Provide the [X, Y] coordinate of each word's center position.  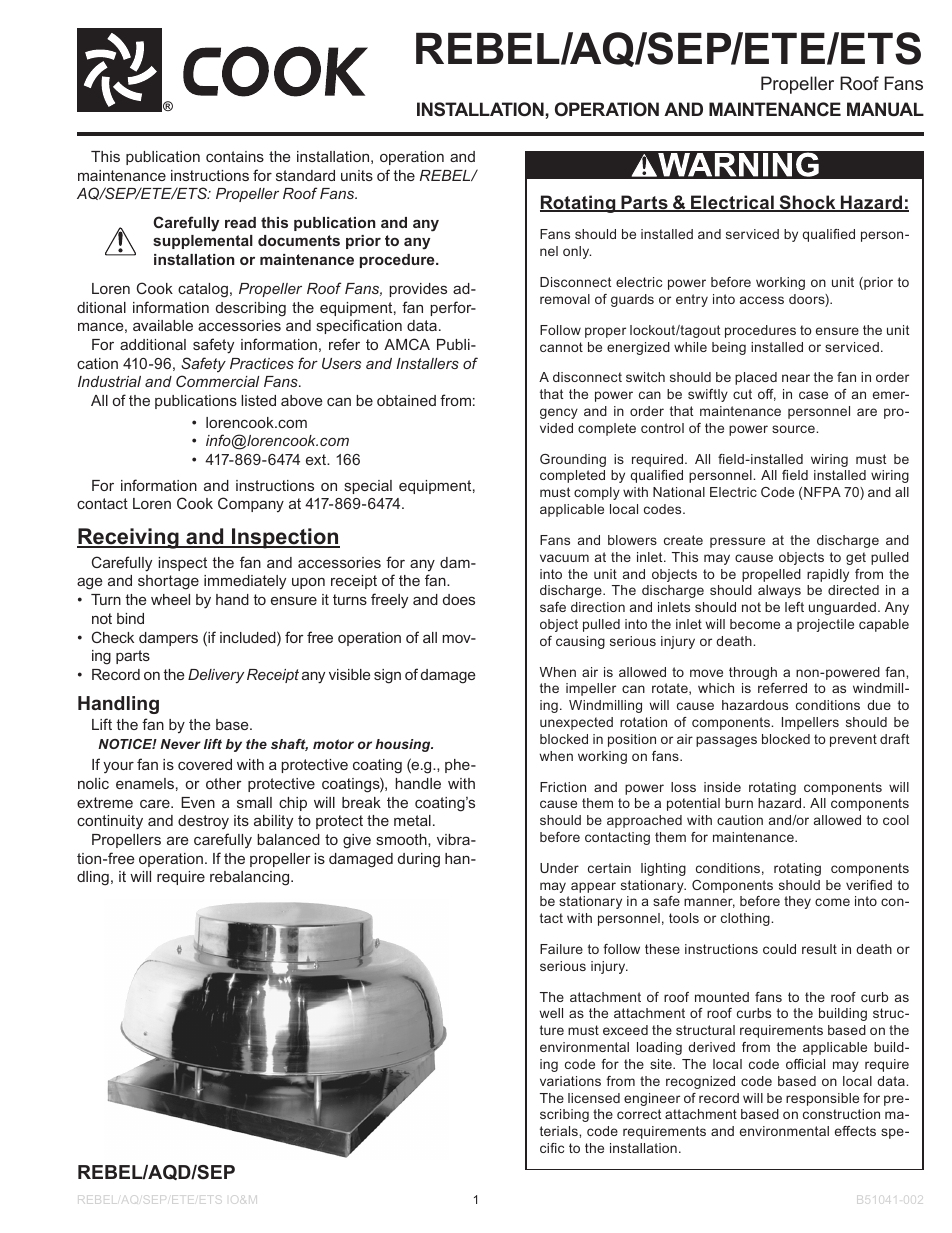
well [551, 1013]
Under [559, 868]
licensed [594, 1098]
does [459, 599]
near [796, 378]
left [794, 607]
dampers [168, 639]
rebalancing [251, 878]
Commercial [218, 381]
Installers [427, 363]
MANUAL [885, 109]
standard [305, 175]
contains [235, 156]
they [797, 902]
